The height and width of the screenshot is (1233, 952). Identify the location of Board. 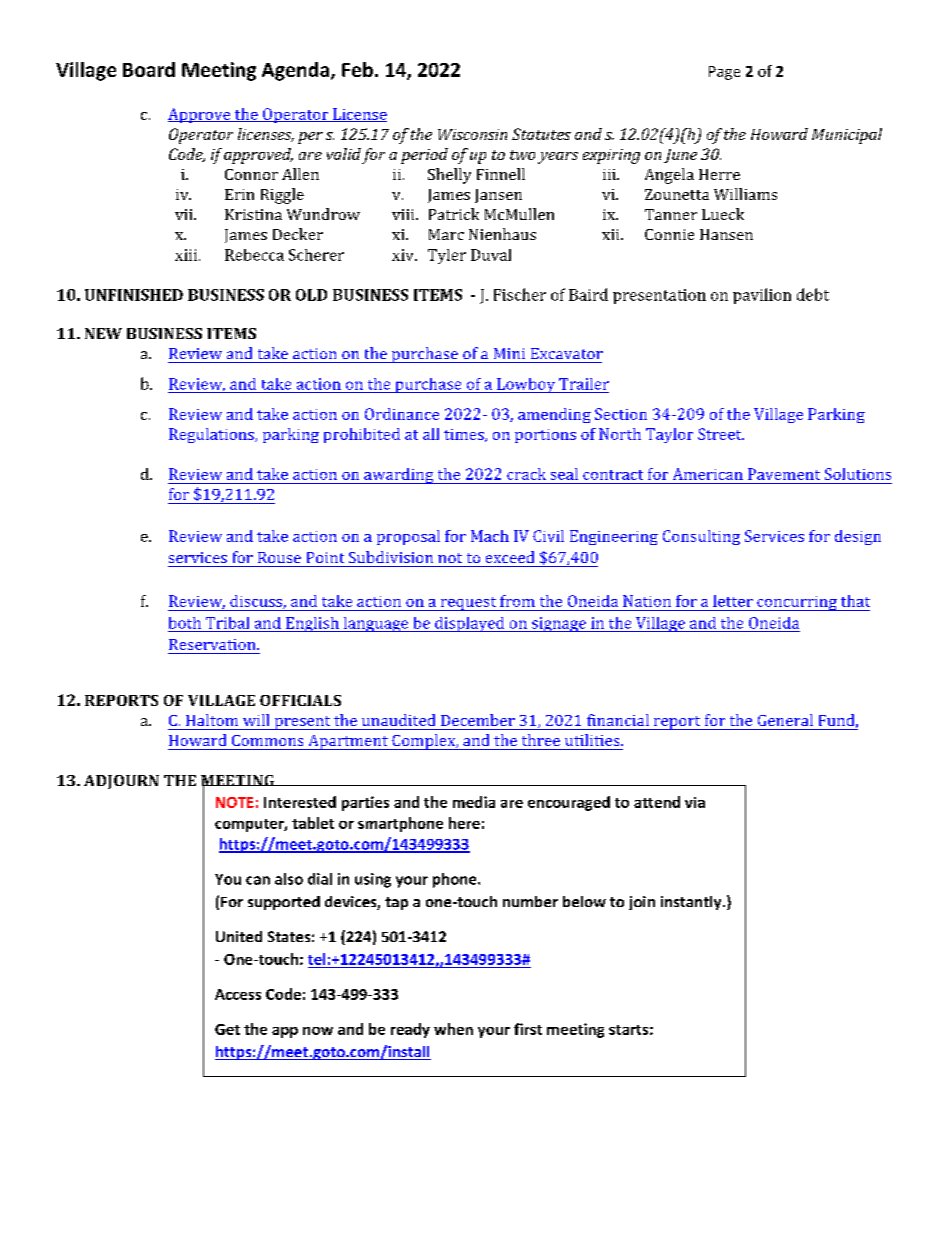
(149, 69).
